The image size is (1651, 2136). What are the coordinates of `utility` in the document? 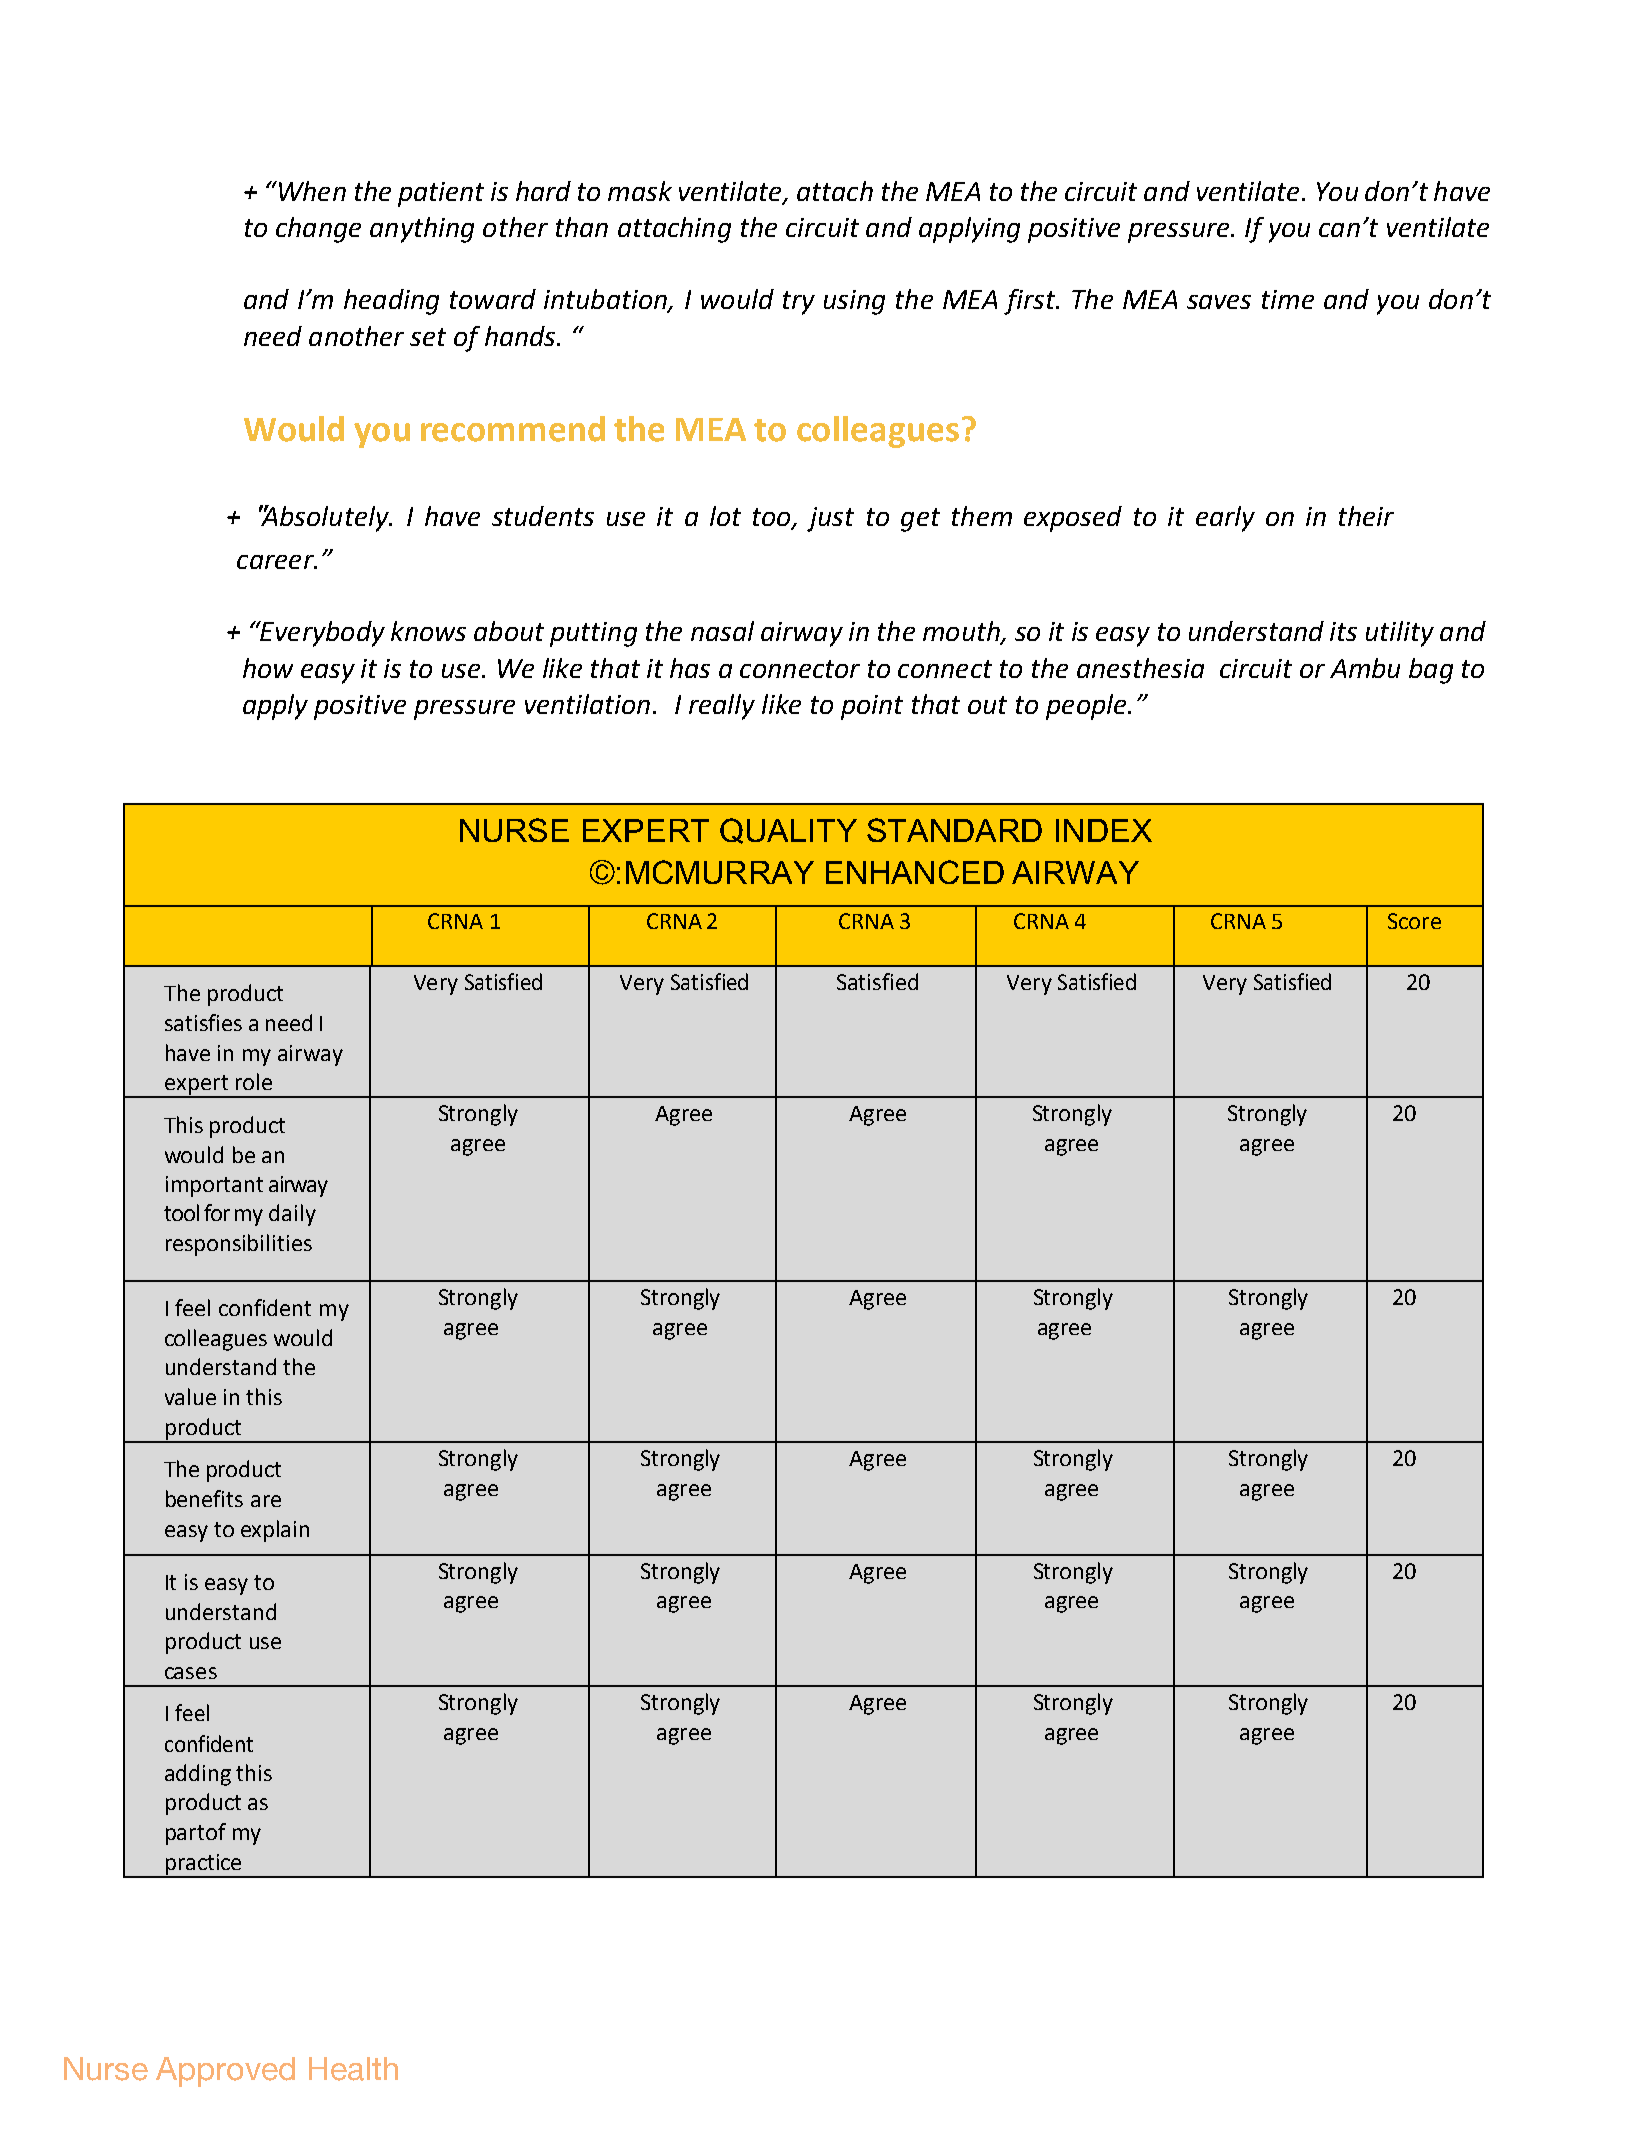 It's located at (1400, 634).
